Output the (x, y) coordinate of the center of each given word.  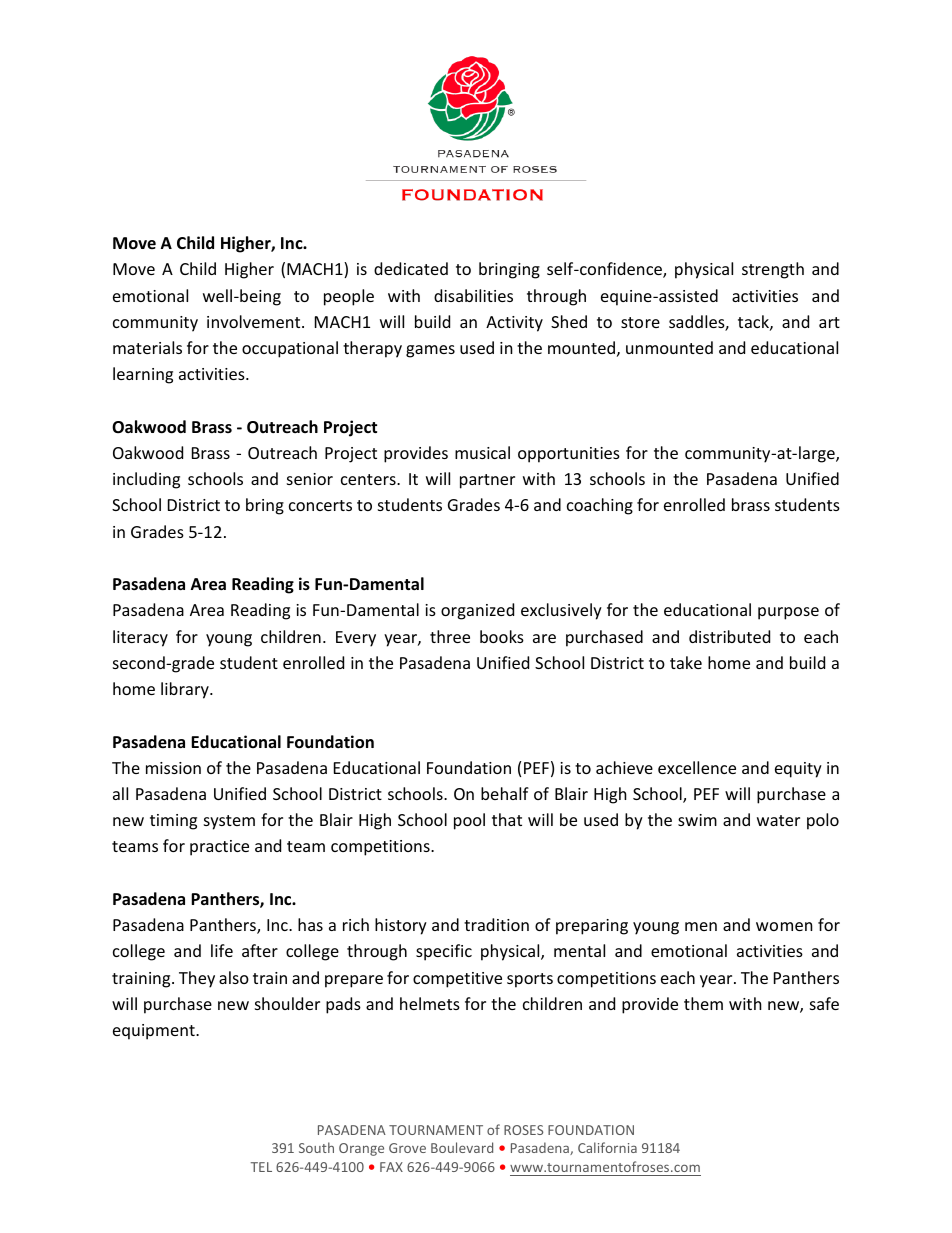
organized (477, 611)
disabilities (473, 295)
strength (773, 270)
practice (219, 848)
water (778, 820)
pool (469, 821)
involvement (255, 321)
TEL (261, 1167)
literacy (140, 638)
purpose (788, 613)
